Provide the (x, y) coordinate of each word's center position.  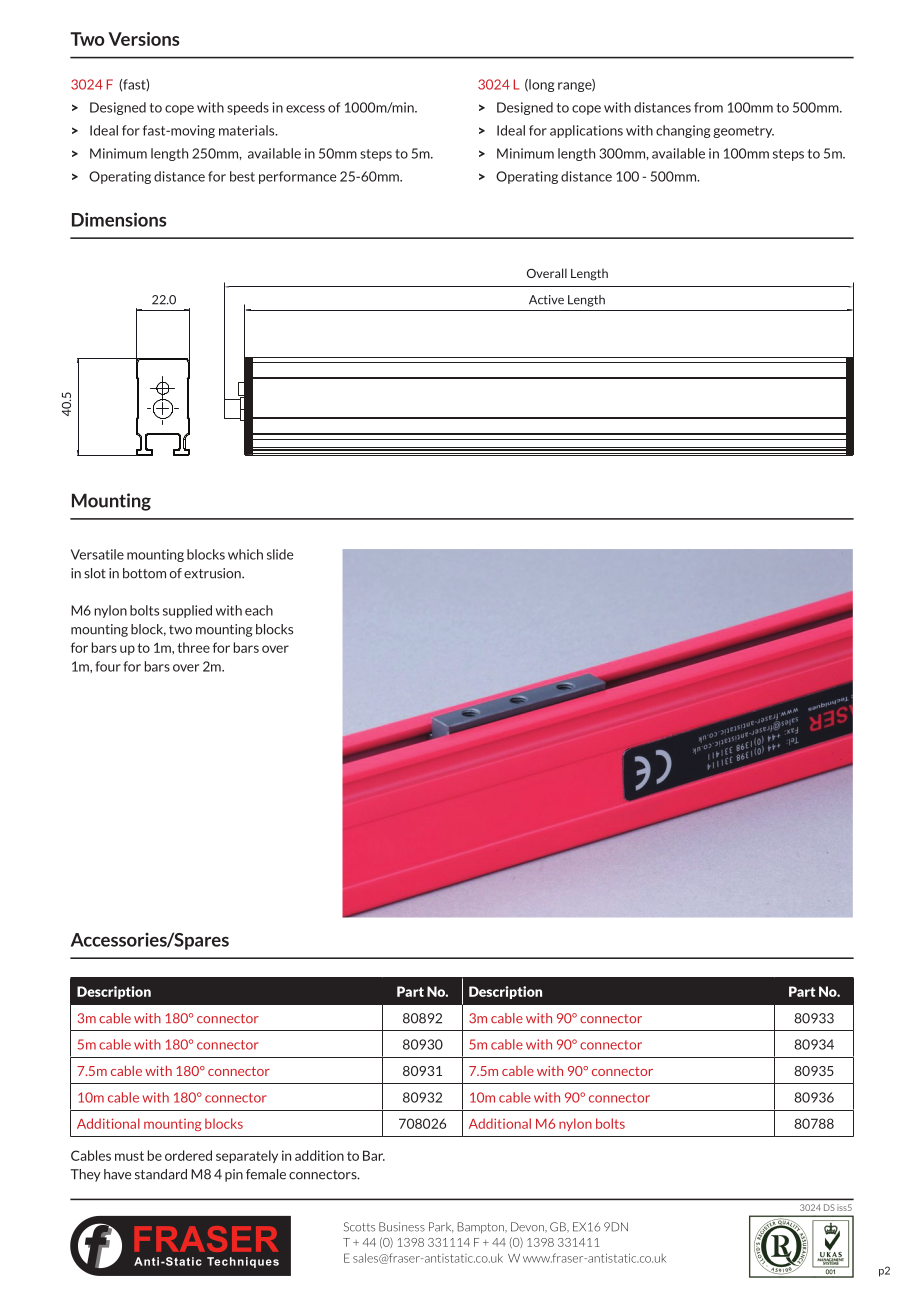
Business (402, 1227)
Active (546, 300)
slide (280, 554)
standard (161, 1174)
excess (305, 109)
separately (247, 1156)
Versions (144, 39)
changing (683, 131)
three (193, 647)
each (259, 610)
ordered (188, 1155)
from (708, 107)
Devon (528, 1227)
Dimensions (119, 219)
